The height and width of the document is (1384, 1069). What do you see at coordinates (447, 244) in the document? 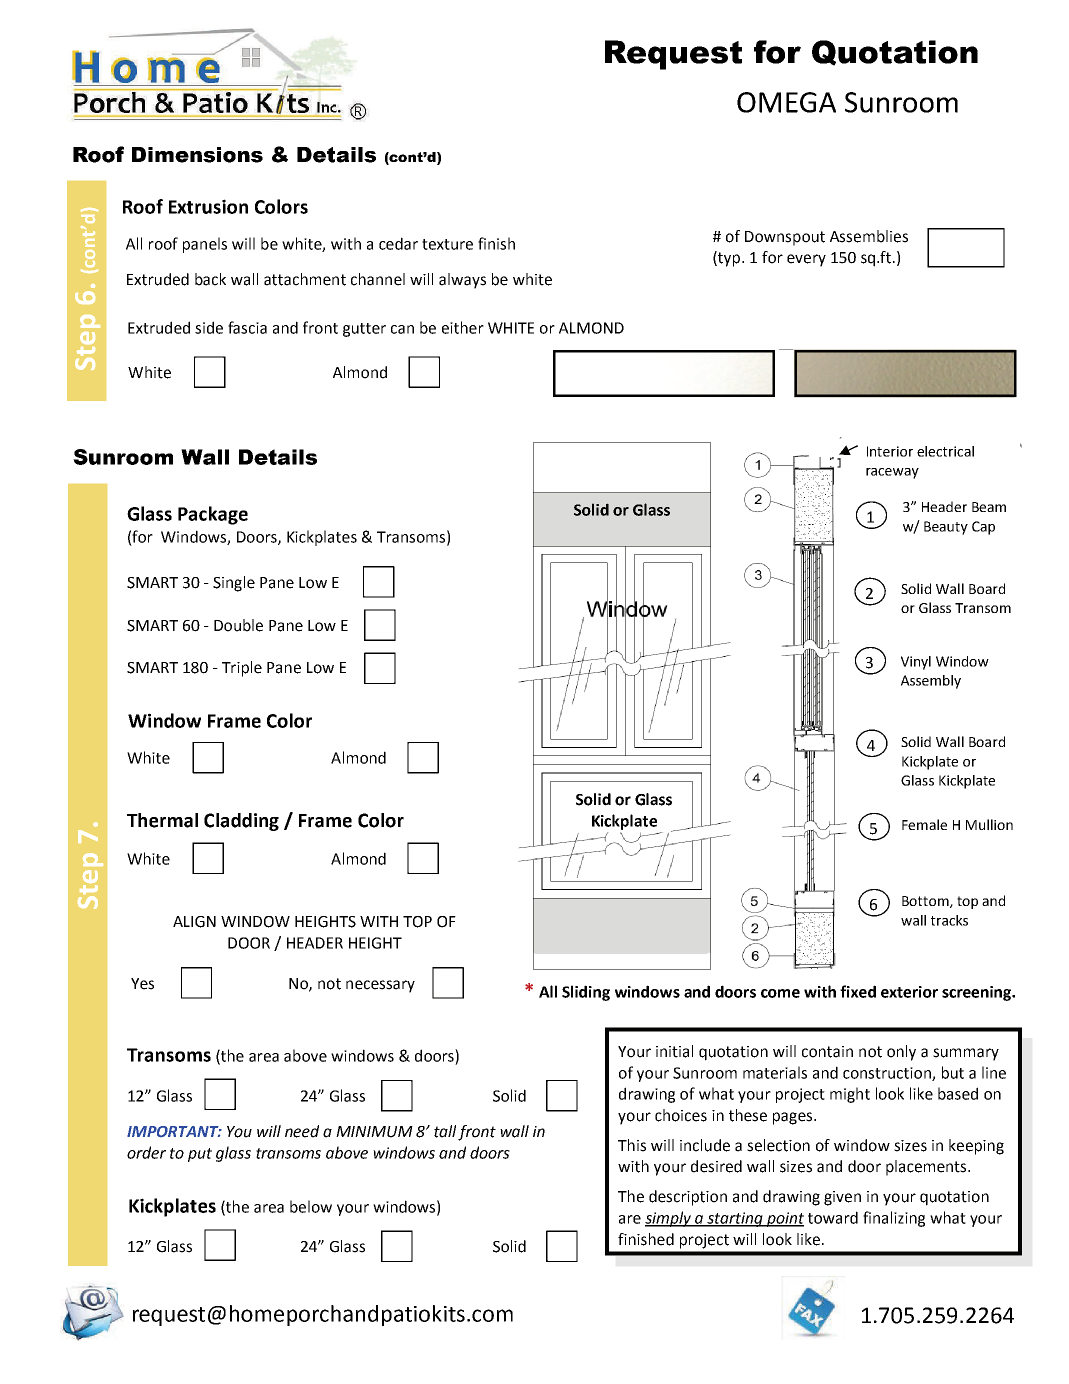
I see `texture` at bounding box center [447, 244].
